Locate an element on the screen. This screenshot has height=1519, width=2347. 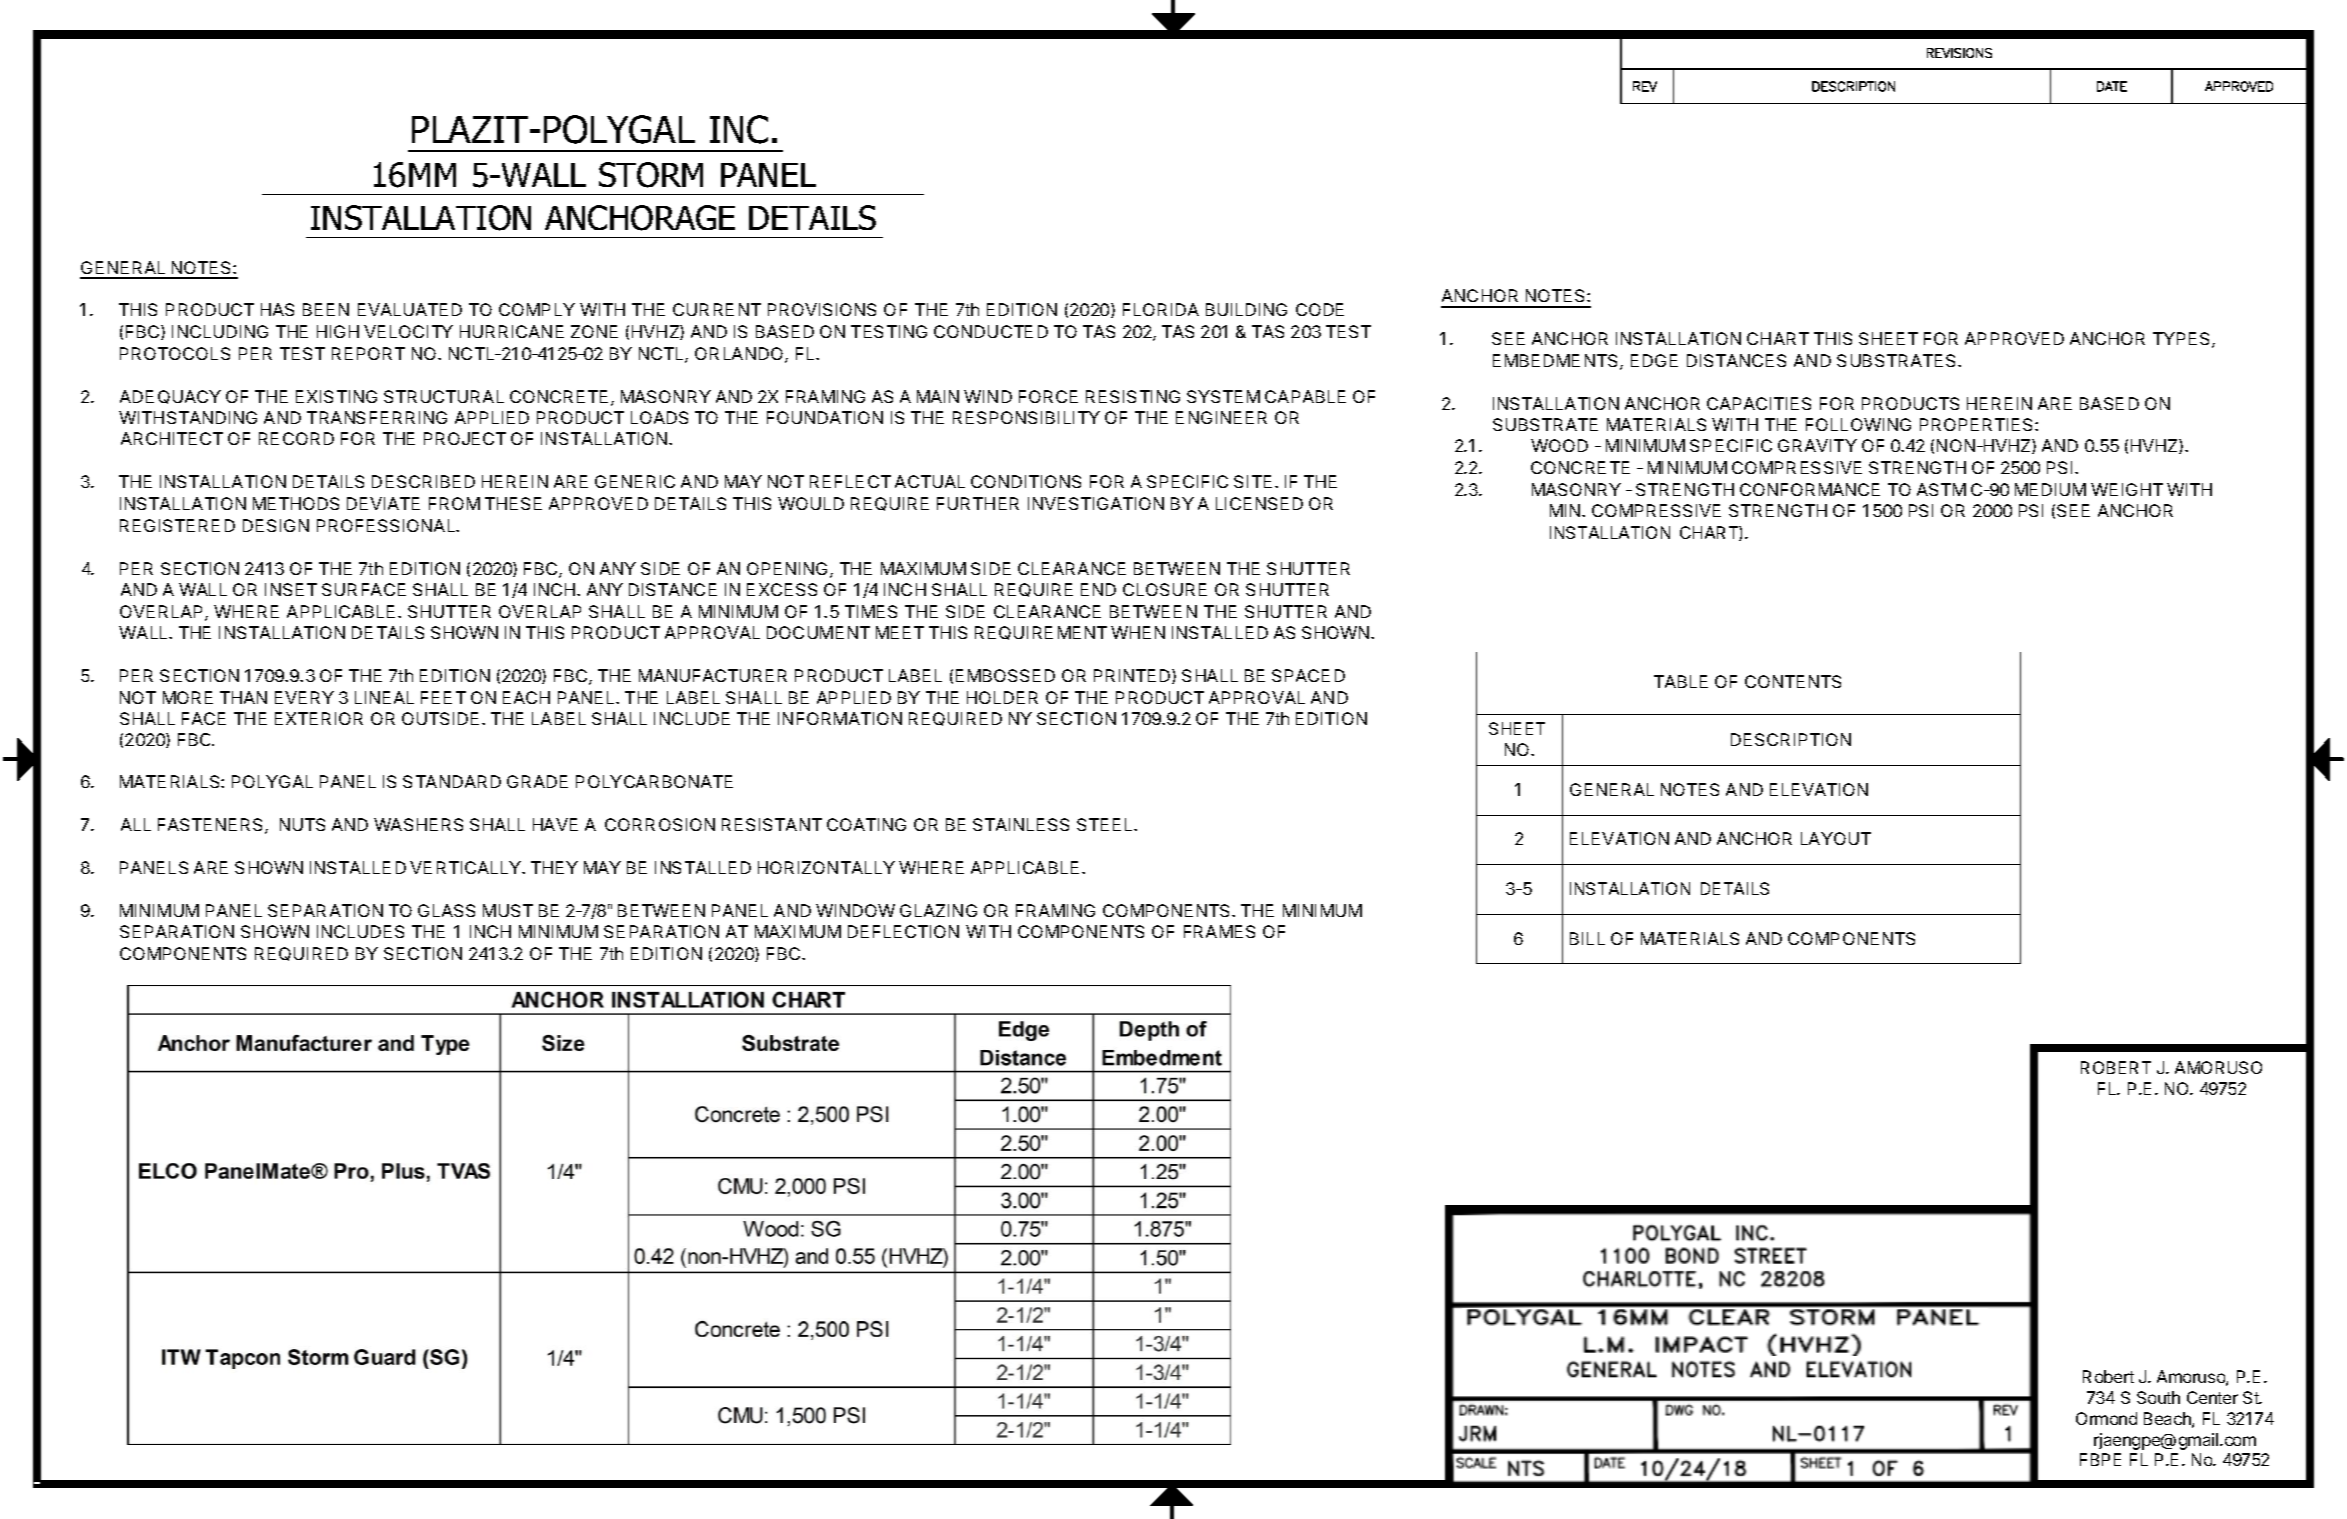
INSET is located at coordinates (291, 589).
